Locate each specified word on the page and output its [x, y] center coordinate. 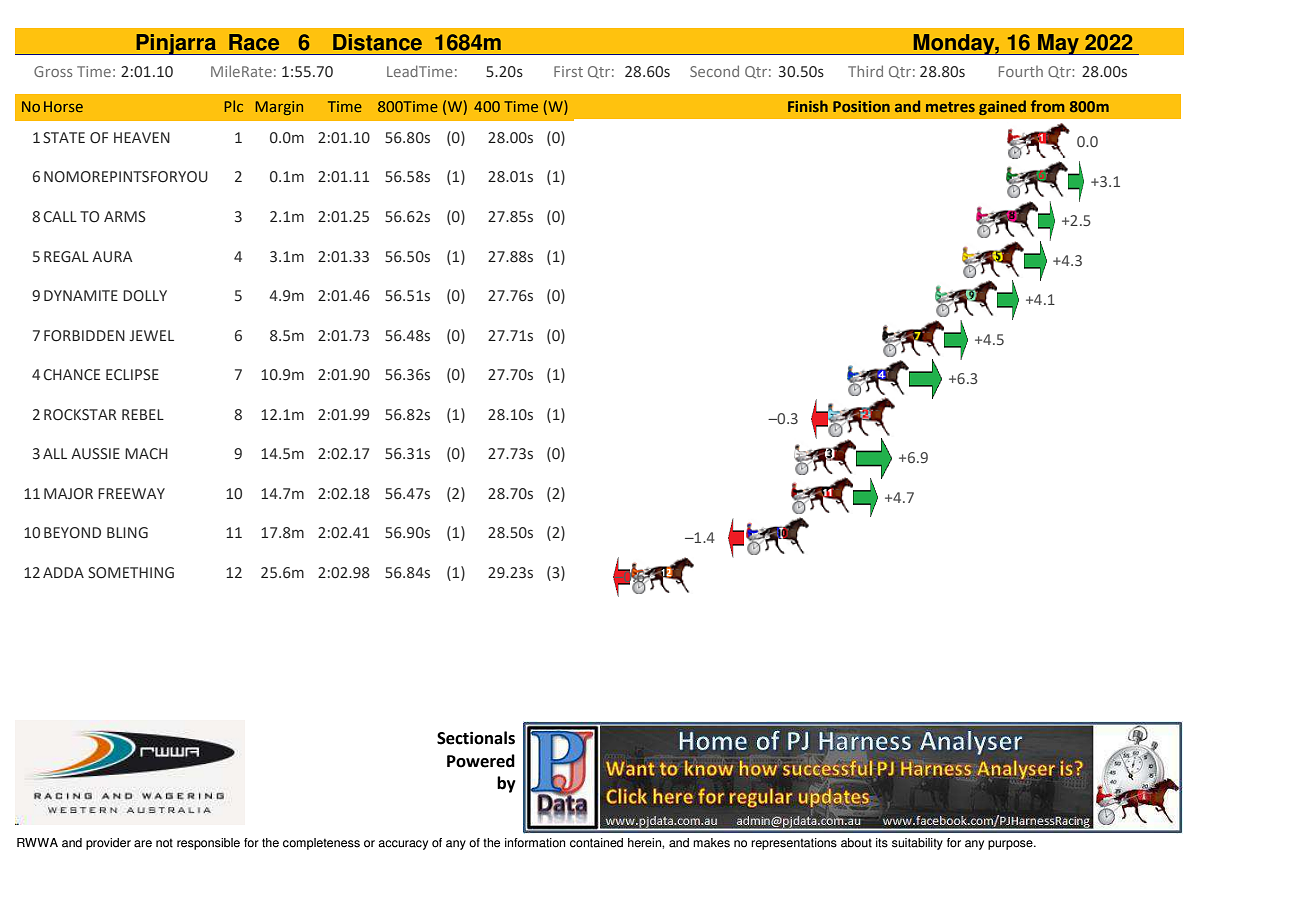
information [535, 843]
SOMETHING [131, 573]
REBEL [143, 414]
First [568, 71]
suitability [917, 844]
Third [865, 71]
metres [950, 107]
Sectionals [476, 738]
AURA [112, 257]
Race [254, 42]
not [164, 843]
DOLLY [145, 296]
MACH [146, 454]
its [882, 843]
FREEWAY [131, 493]
